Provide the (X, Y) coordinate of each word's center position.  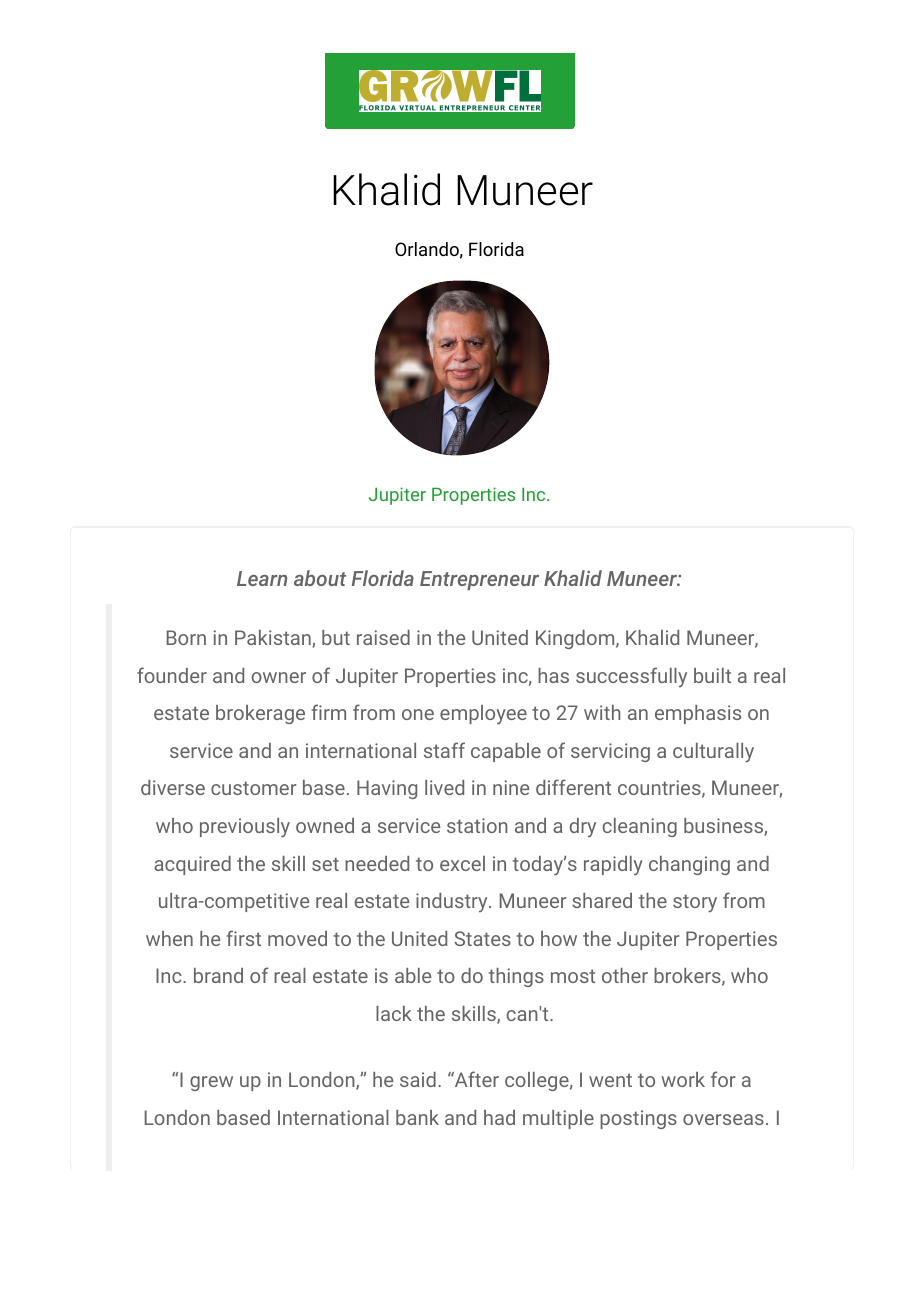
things (516, 977)
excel (462, 863)
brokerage (260, 714)
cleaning (639, 827)
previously (245, 827)
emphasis (698, 714)
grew (211, 1083)
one (418, 714)
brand (218, 975)
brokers (688, 977)
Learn (262, 578)
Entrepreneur (479, 580)
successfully (631, 677)
